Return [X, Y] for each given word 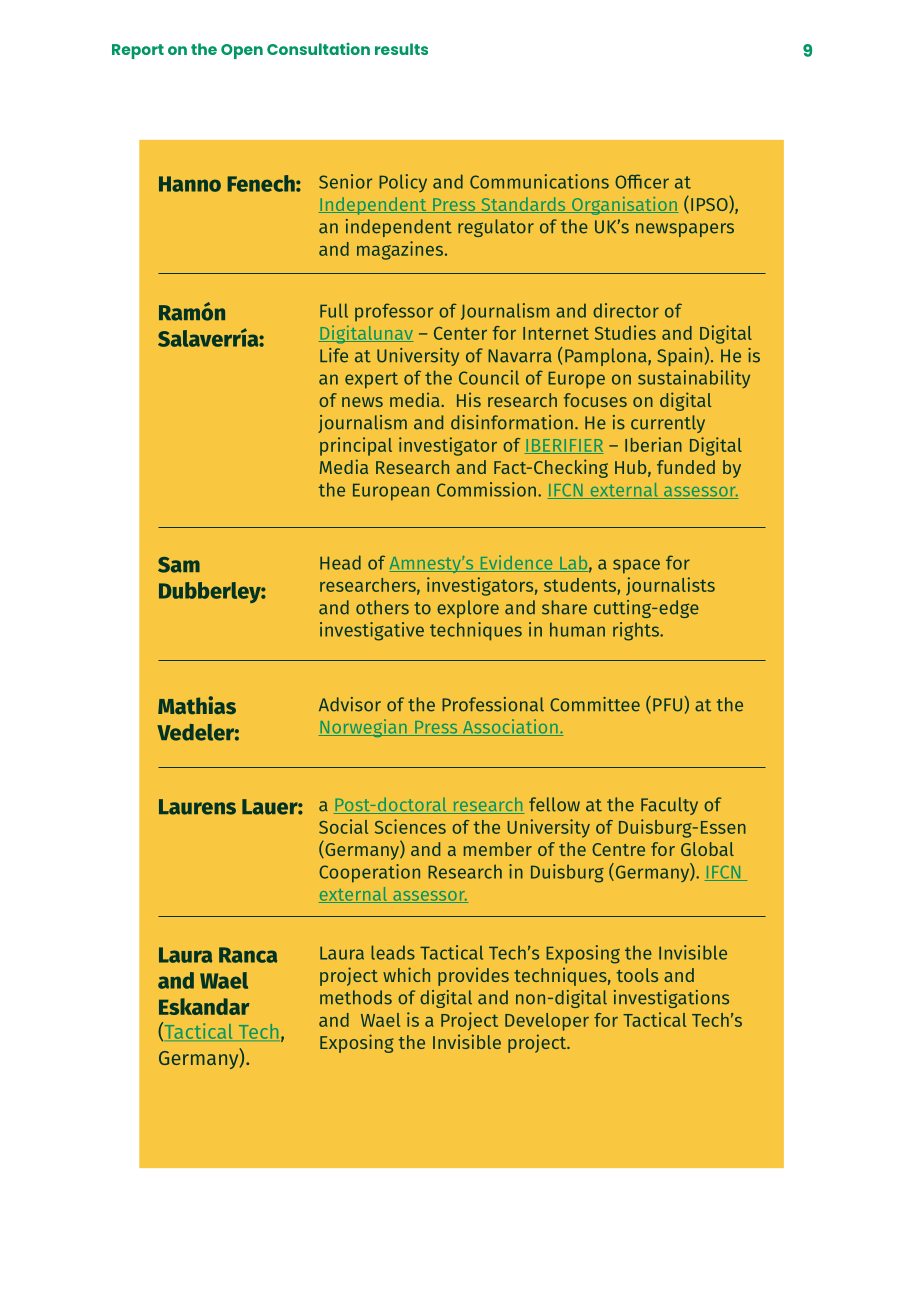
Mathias [197, 705]
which [406, 974]
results [401, 49]
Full [334, 310]
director [626, 310]
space [636, 566]
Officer [642, 181]
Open [242, 51]
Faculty [669, 806]
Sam [179, 565]
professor [394, 312]
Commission [486, 489]
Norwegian [364, 728]
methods [356, 997]
